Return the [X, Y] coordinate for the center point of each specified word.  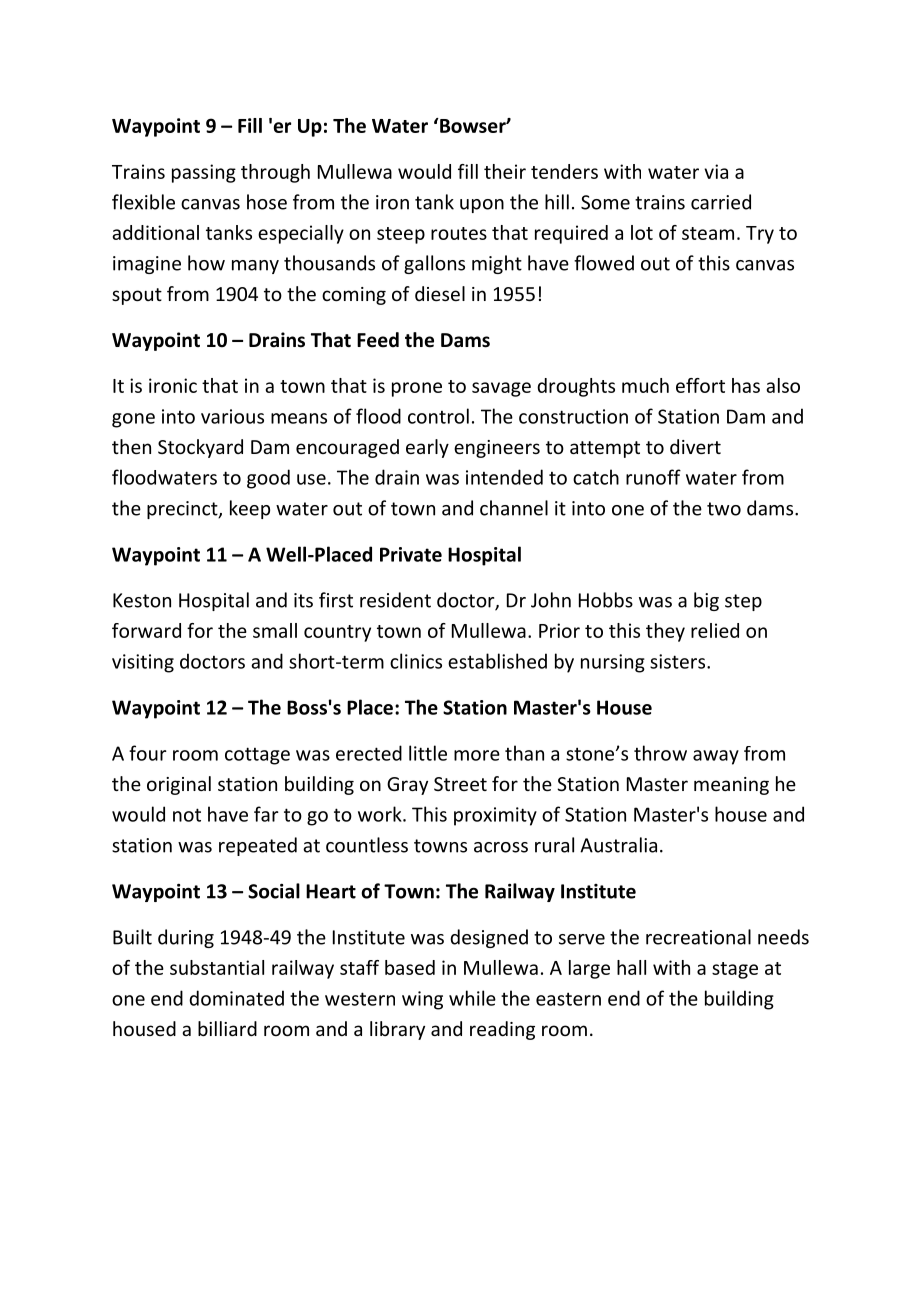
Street [460, 784]
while [472, 998]
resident [395, 600]
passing [204, 173]
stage [735, 970]
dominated [236, 998]
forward [146, 630]
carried [721, 202]
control [438, 416]
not [187, 815]
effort [700, 385]
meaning [731, 786]
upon [482, 206]
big [706, 601]
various [232, 416]
